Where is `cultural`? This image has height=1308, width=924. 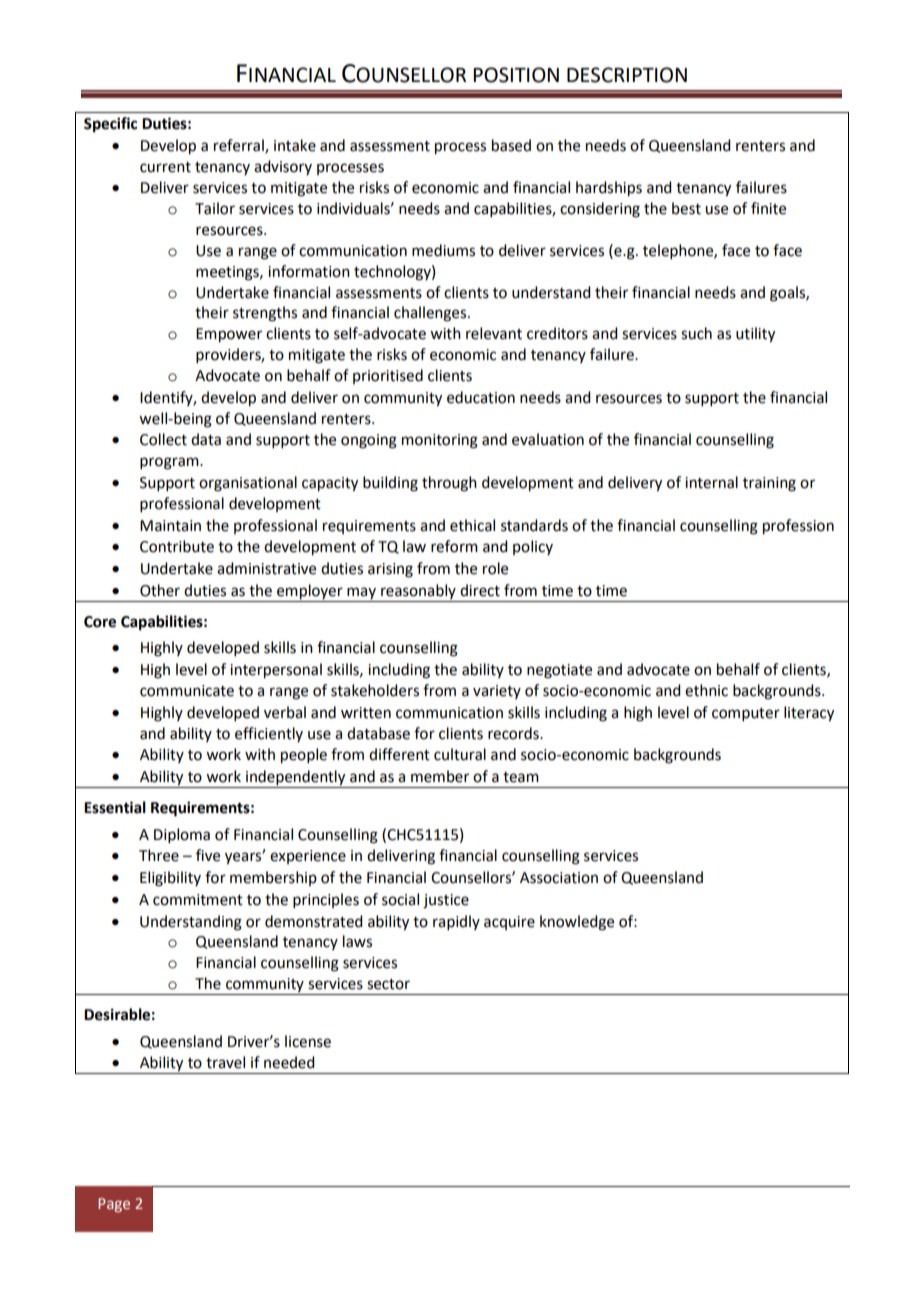 cultural is located at coordinates (460, 754).
